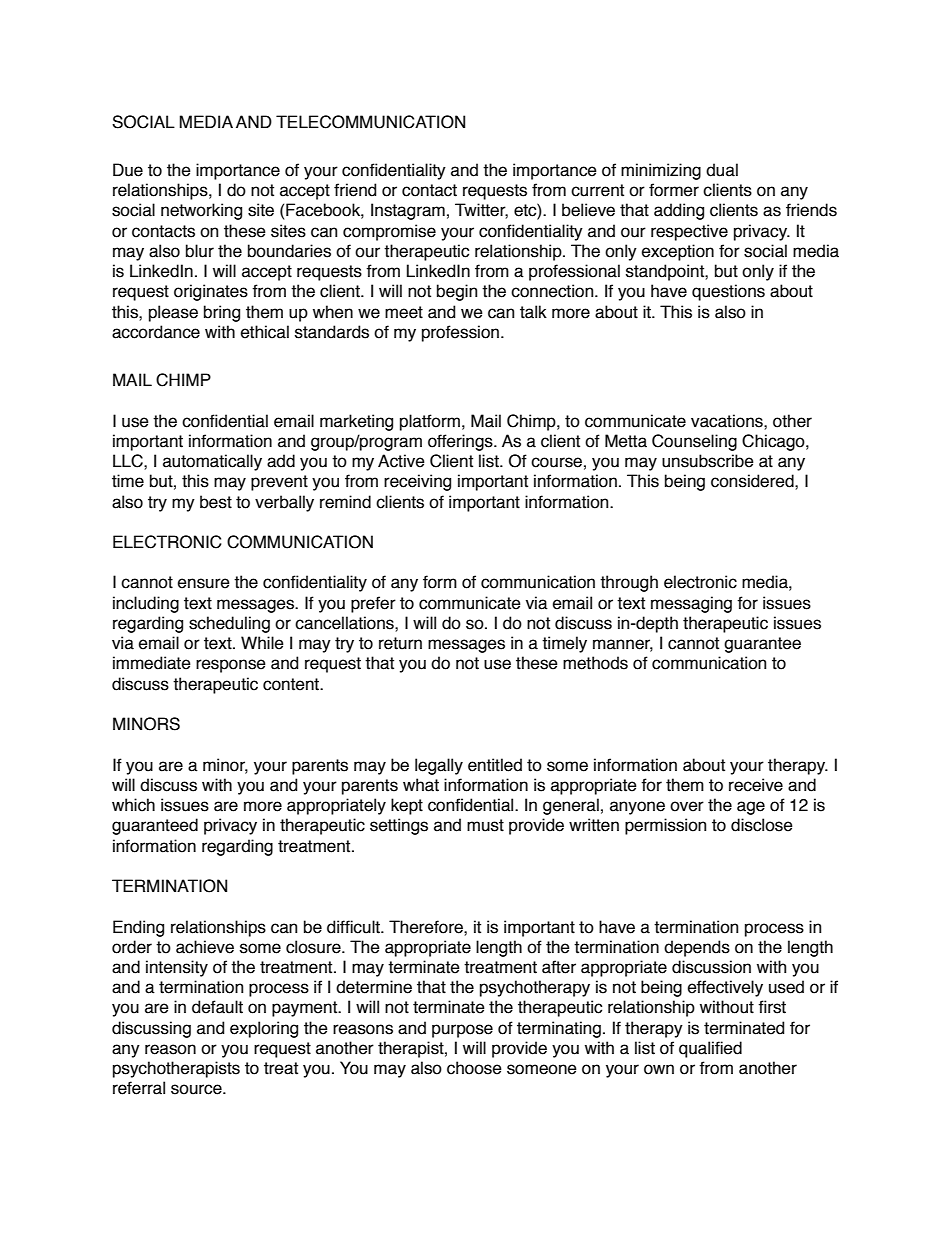 The height and width of the screenshot is (1233, 952). What do you see at coordinates (212, 462) in the screenshot?
I see `automatically` at bounding box center [212, 462].
